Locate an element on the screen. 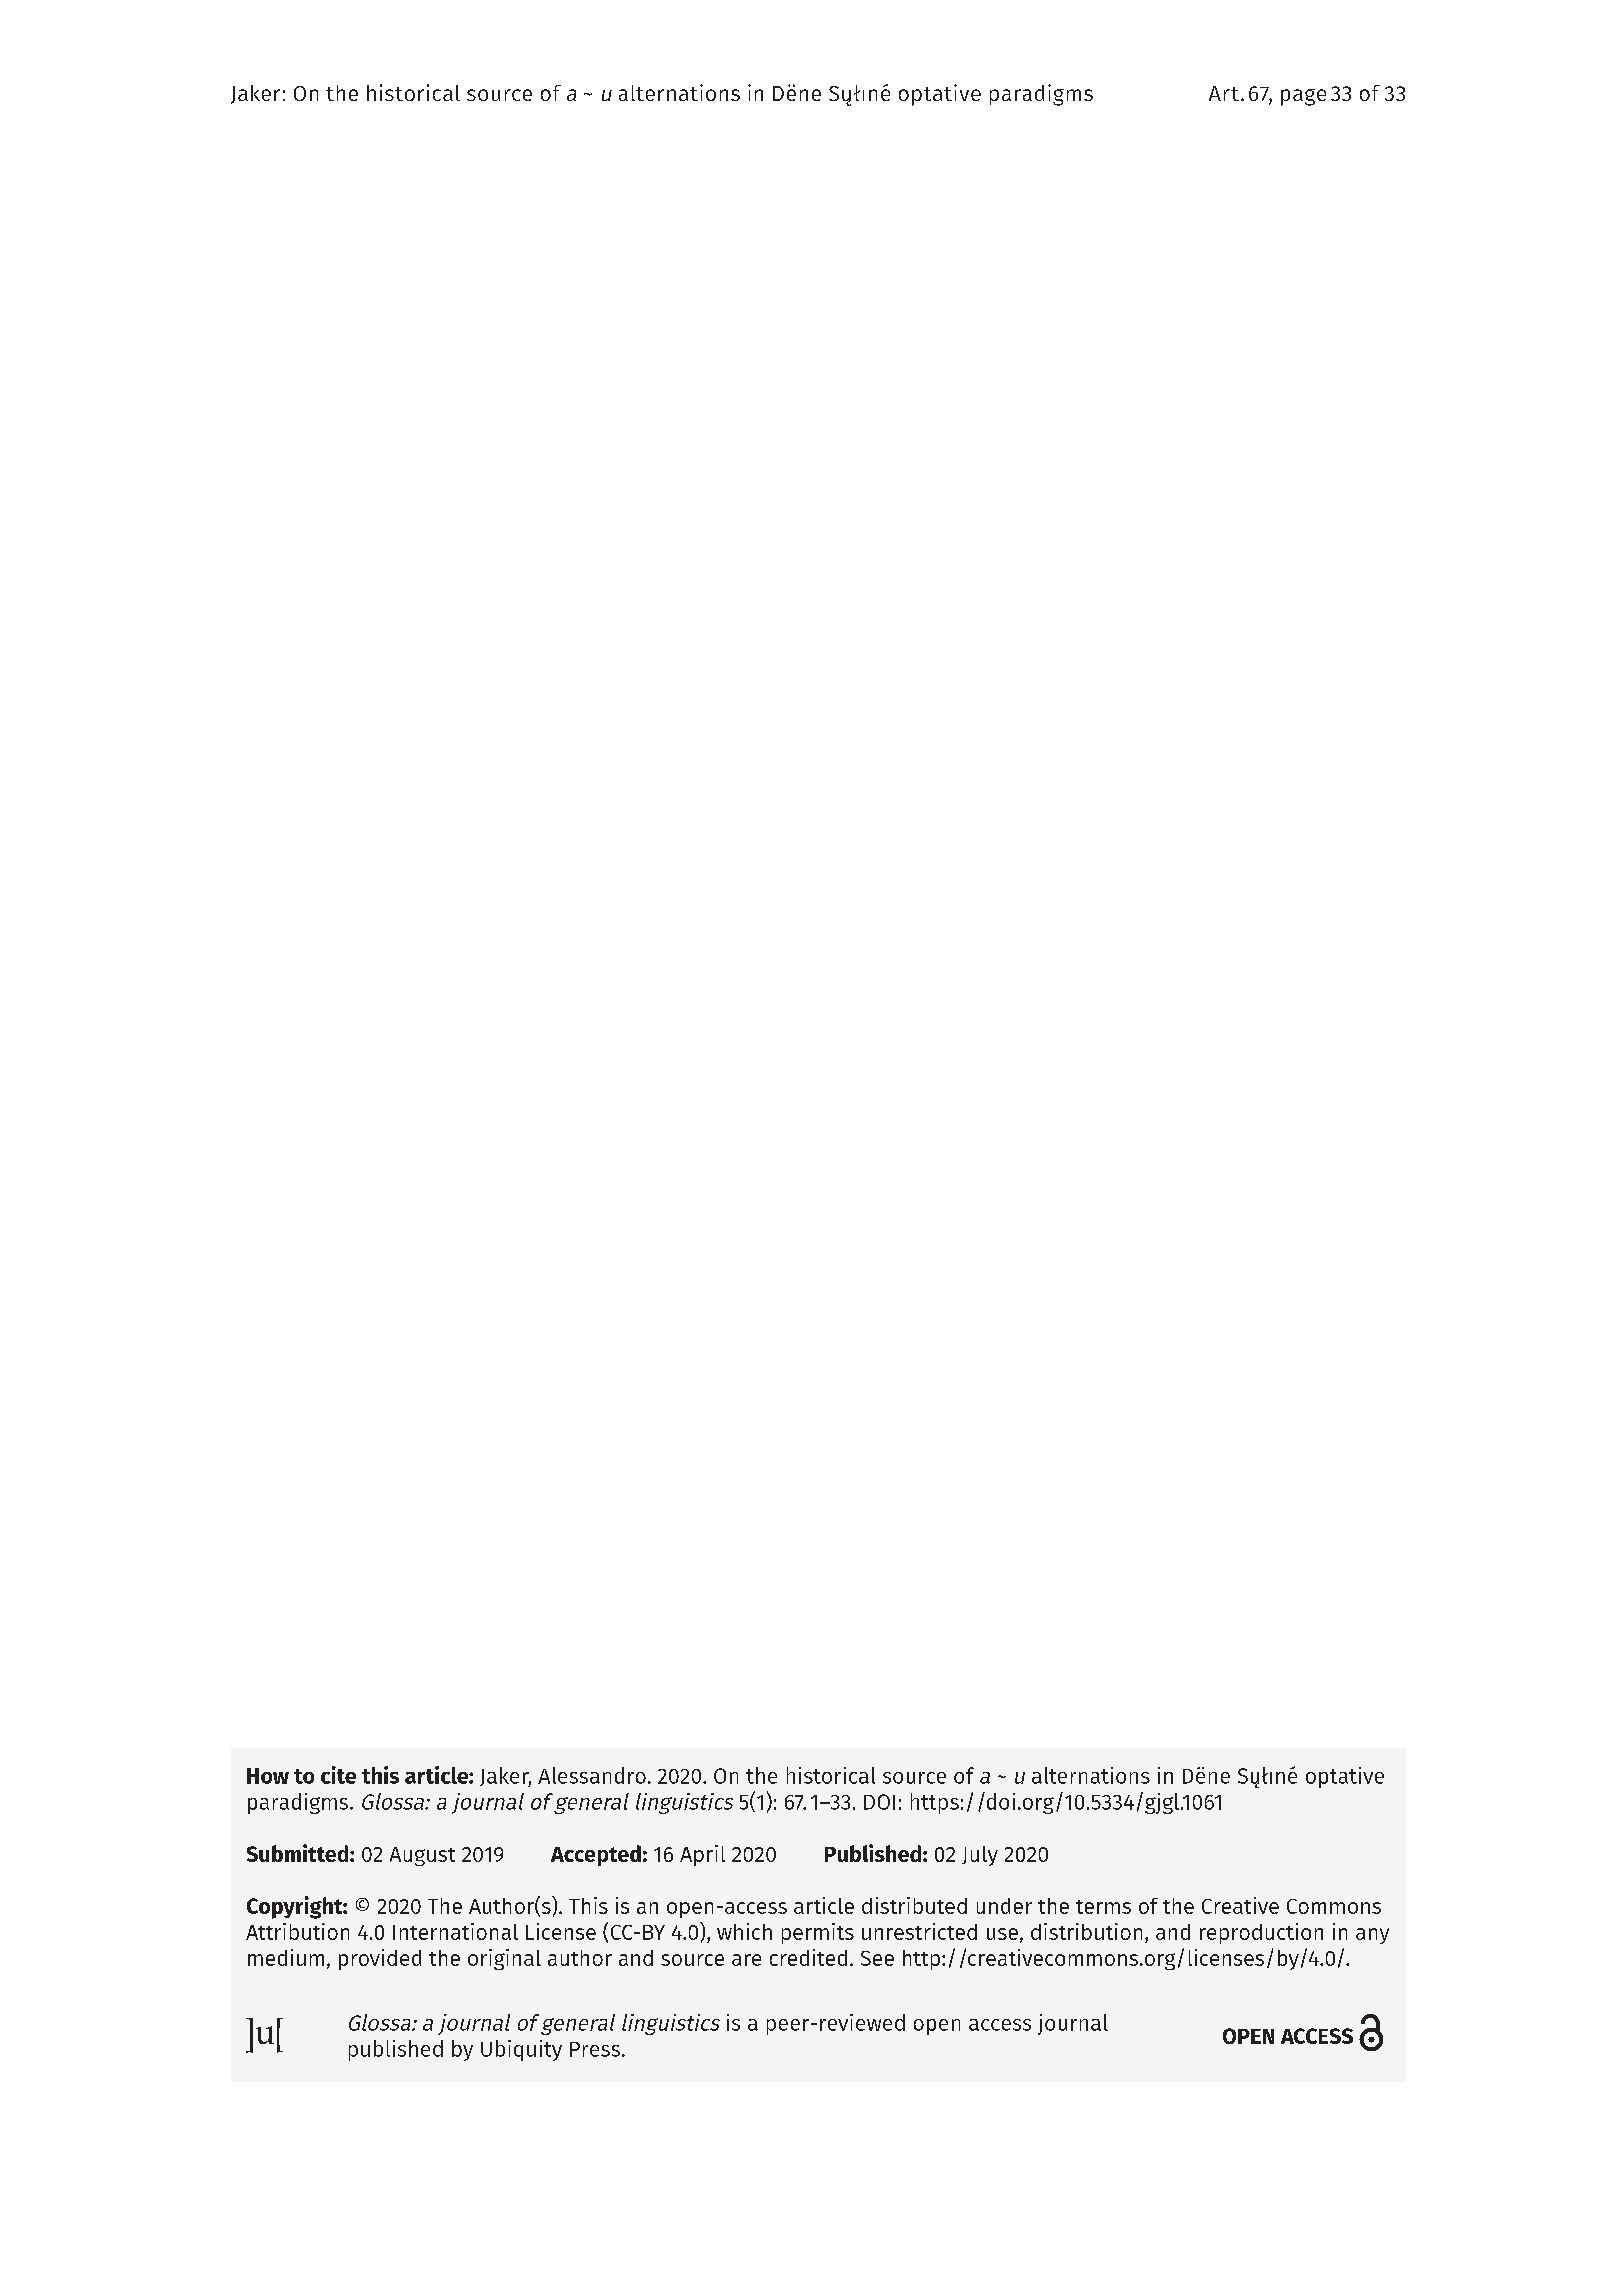 The height and width of the screenshot is (2282, 1614). Press is located at coordinates (595, 2049).
